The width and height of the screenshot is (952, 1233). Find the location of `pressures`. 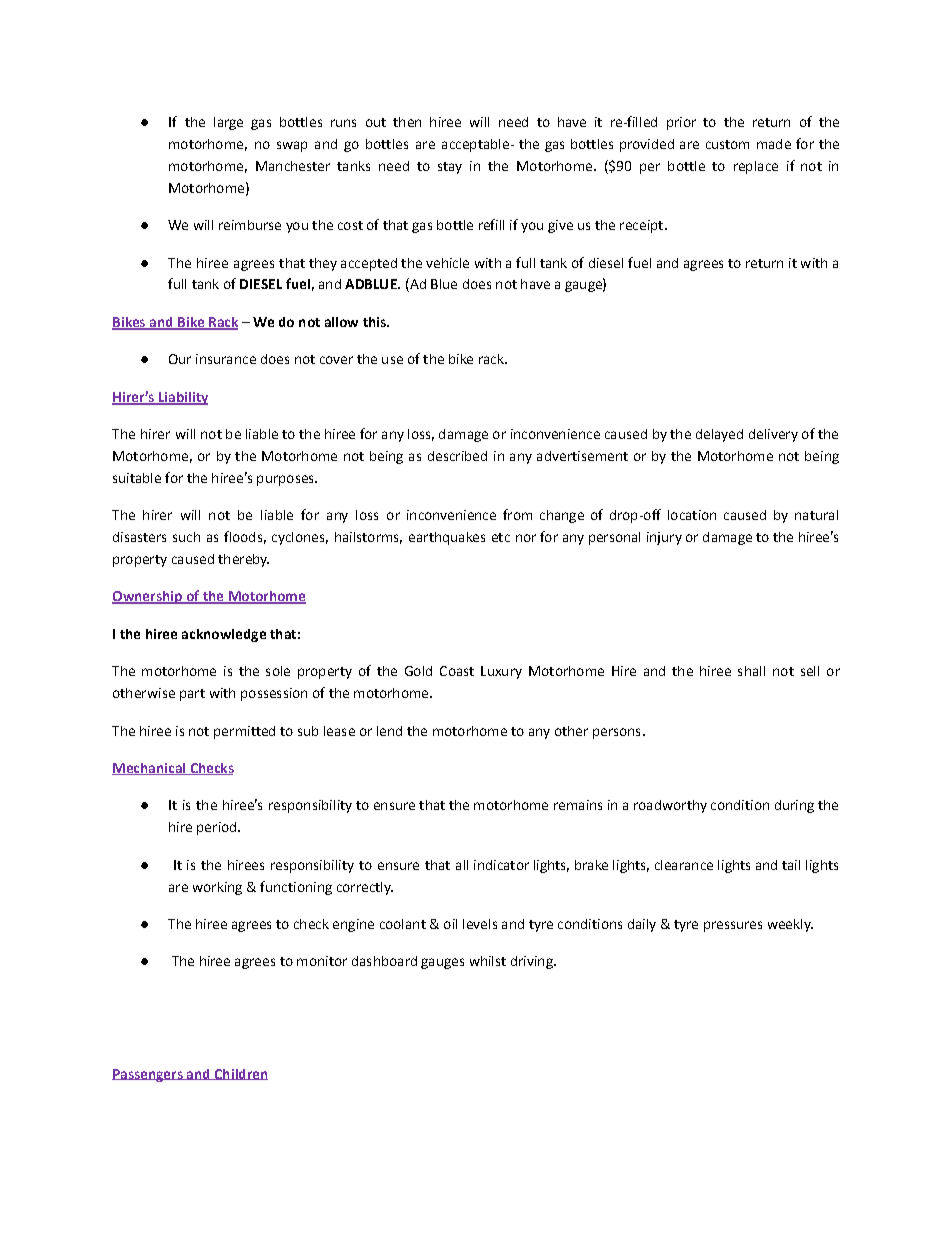

pressures is located at coordinates (733, 926).
